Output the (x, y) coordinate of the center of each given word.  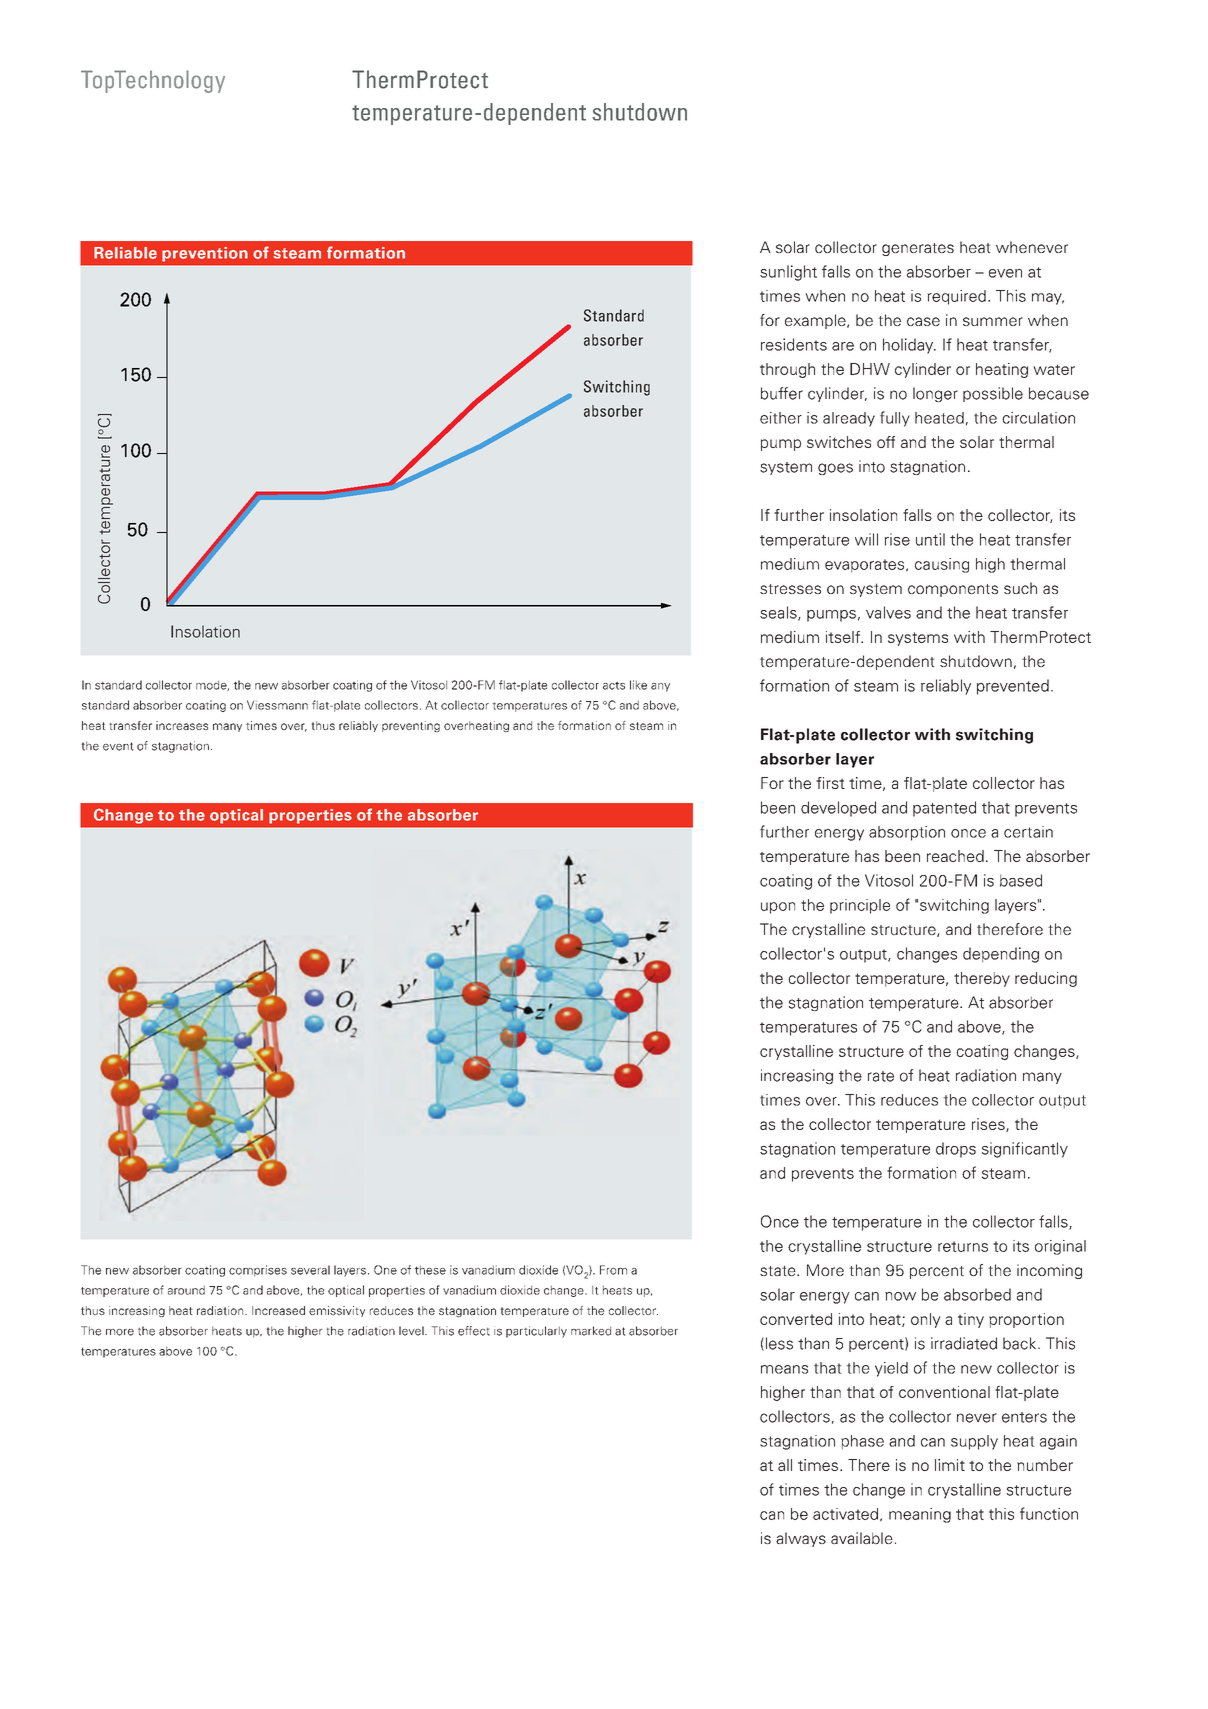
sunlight (788, 273)
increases (182, 725)
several (310, 1270)
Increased (278, 1310)
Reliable (125, 253)
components (953, 590)
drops (956, 1150)
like (638, 685)
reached (955, 856)
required (956, 297)
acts (614, 685)
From (613, 1270)
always (801, 1539)
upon (778, 908)
